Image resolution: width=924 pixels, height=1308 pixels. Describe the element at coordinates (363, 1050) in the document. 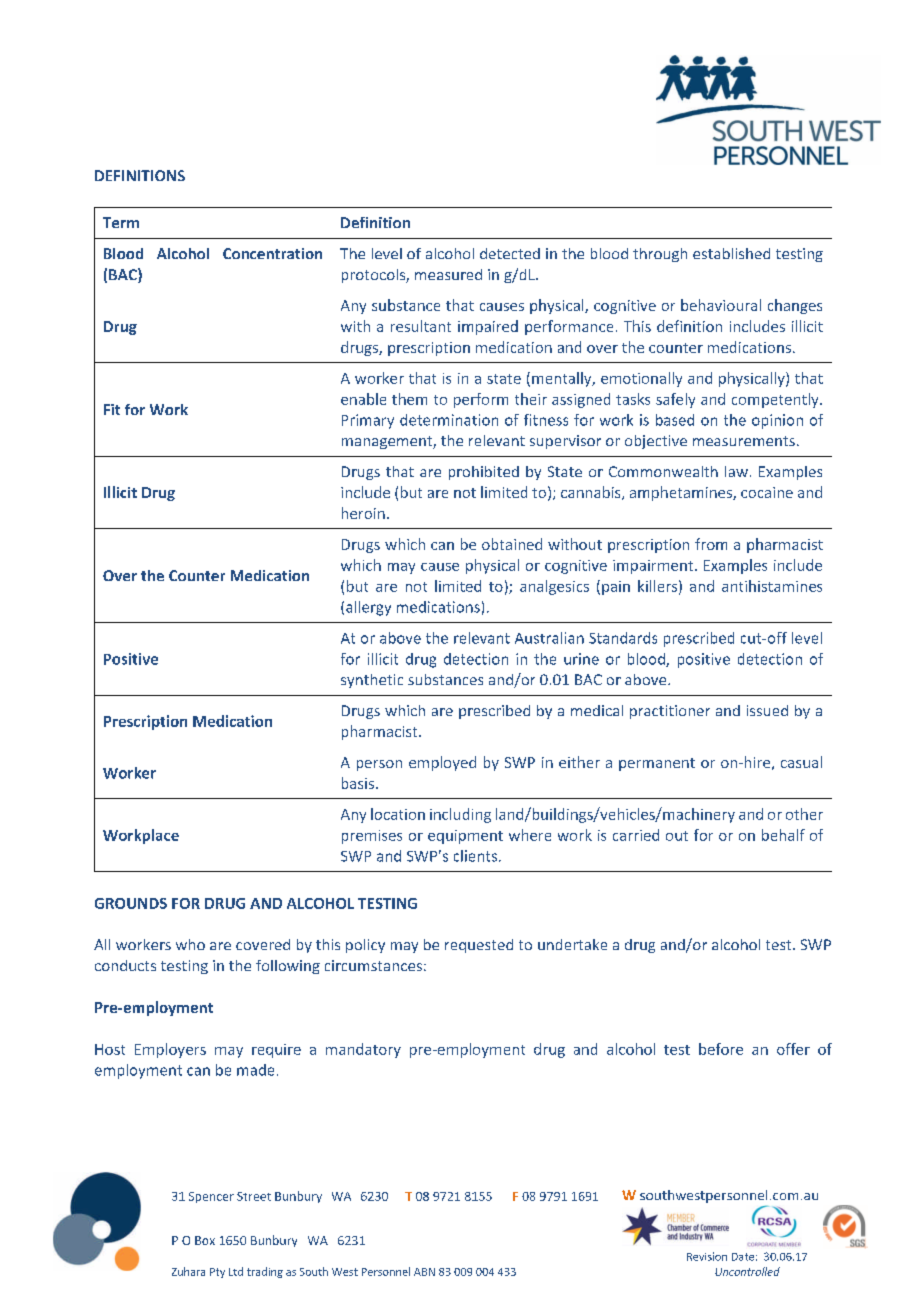

I see `mandatory` at that location.
